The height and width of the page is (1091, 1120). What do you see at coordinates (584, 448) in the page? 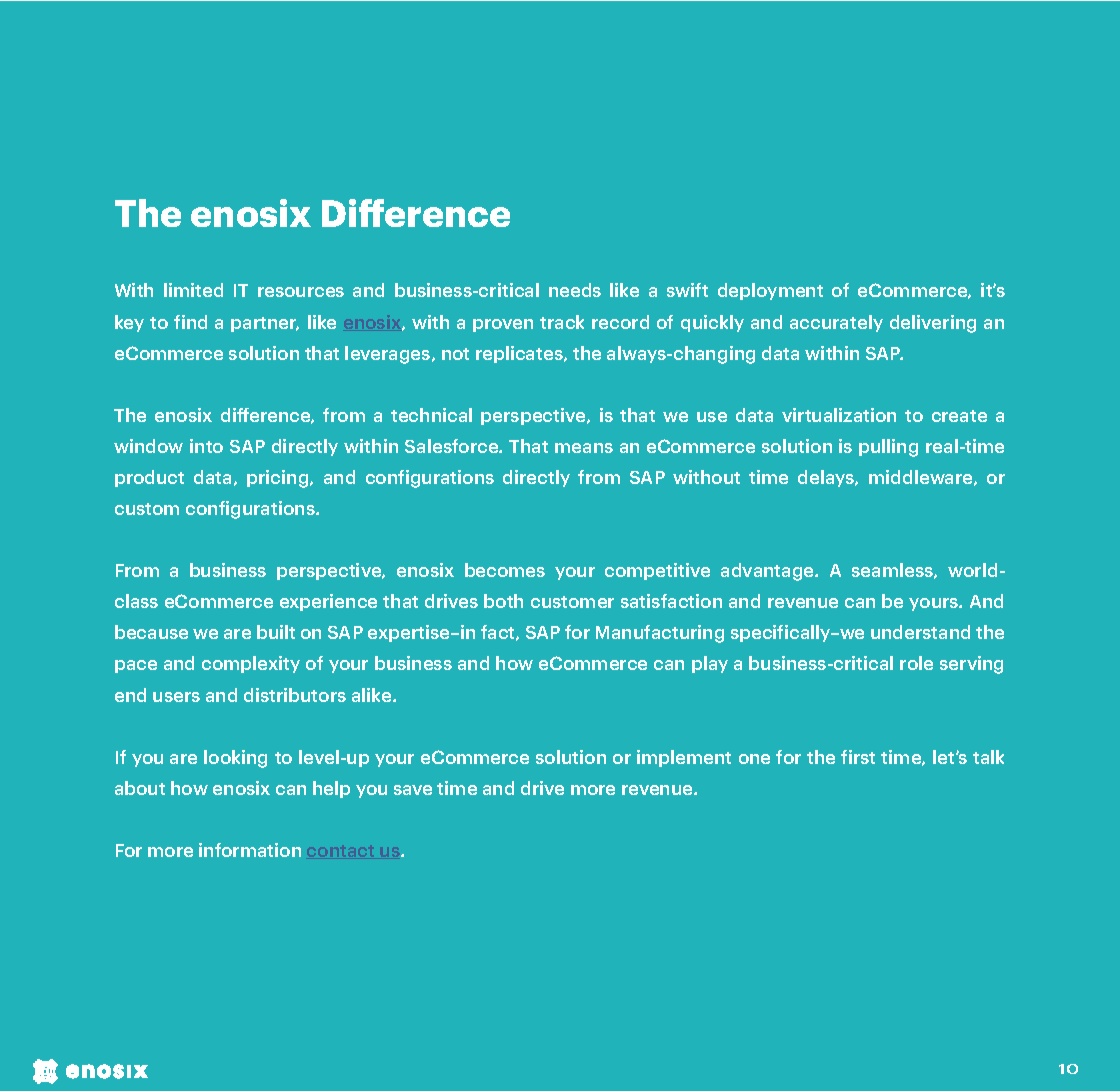
I see `means` at bounding box center [584, 448].
